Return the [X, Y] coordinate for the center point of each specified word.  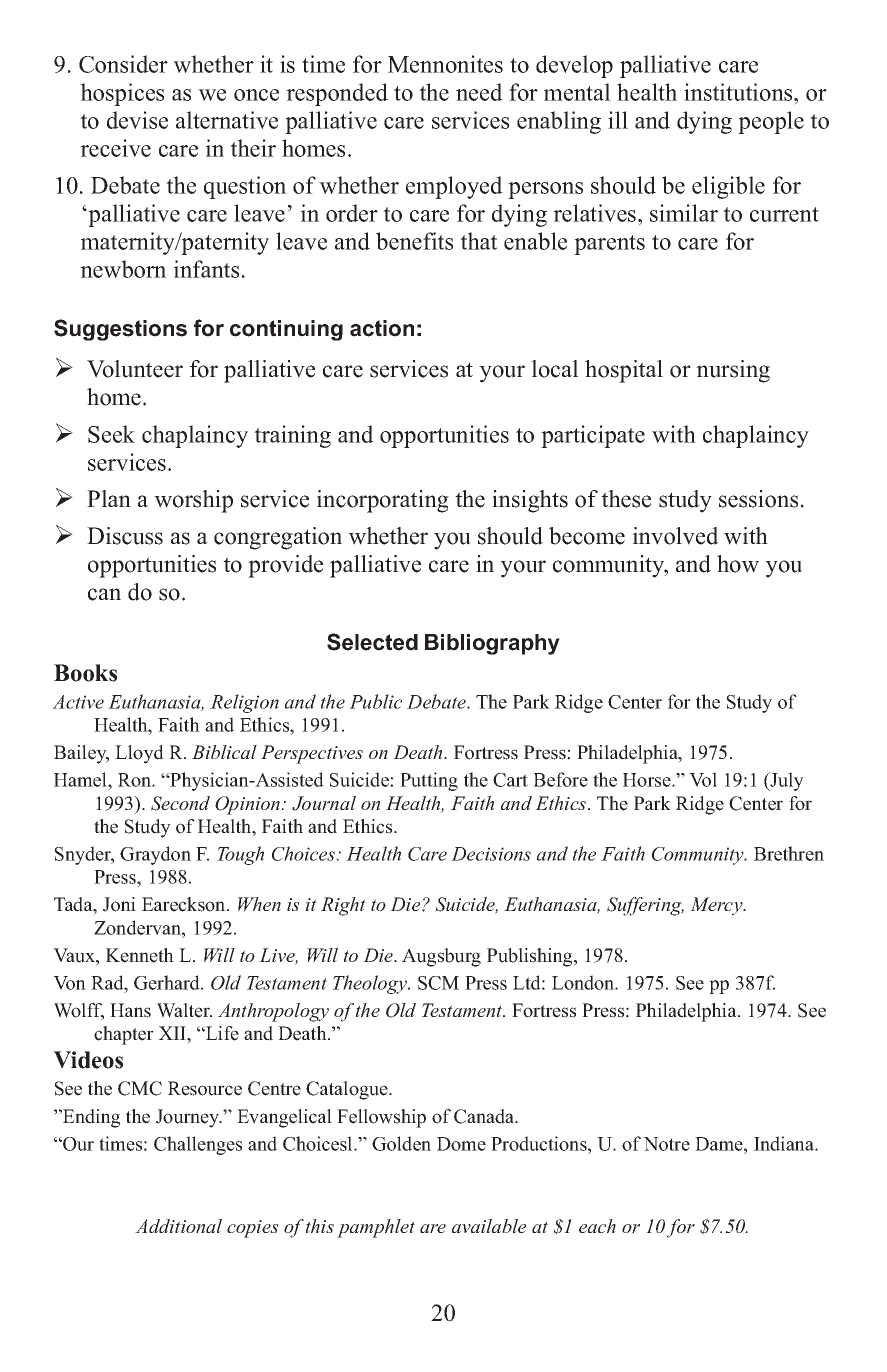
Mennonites [445, 64]
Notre [666, 1144]
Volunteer [135, 369]
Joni [119, 904]
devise [137, 120]
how [738, 564]
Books [85, 673]
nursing [733, 371]
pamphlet [376, 1228]
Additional [178, 1226]
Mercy [717, 906]
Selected [372, 642]
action [382, 328]
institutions [739, 92]
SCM [438, 983]
